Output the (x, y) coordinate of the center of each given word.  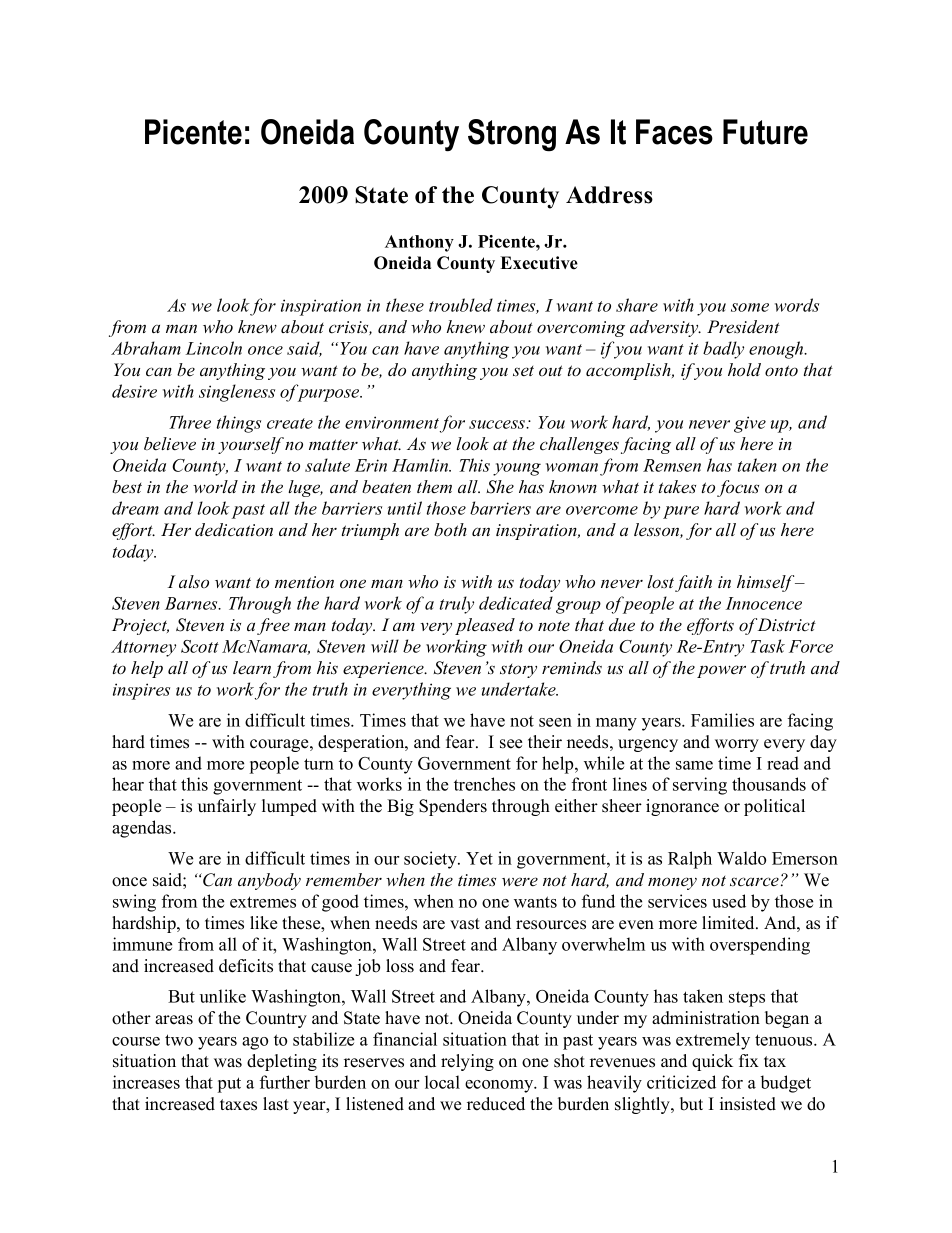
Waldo (741, 858)
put (229, 1085)
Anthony (419, 243)
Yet (479, 858)
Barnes (192, 603)
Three (190, 422)
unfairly (227, 807)
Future (765, 132)
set (523, 371)
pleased (485, 626)
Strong (512, 135)
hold (744, 369)
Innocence (764, 603)
